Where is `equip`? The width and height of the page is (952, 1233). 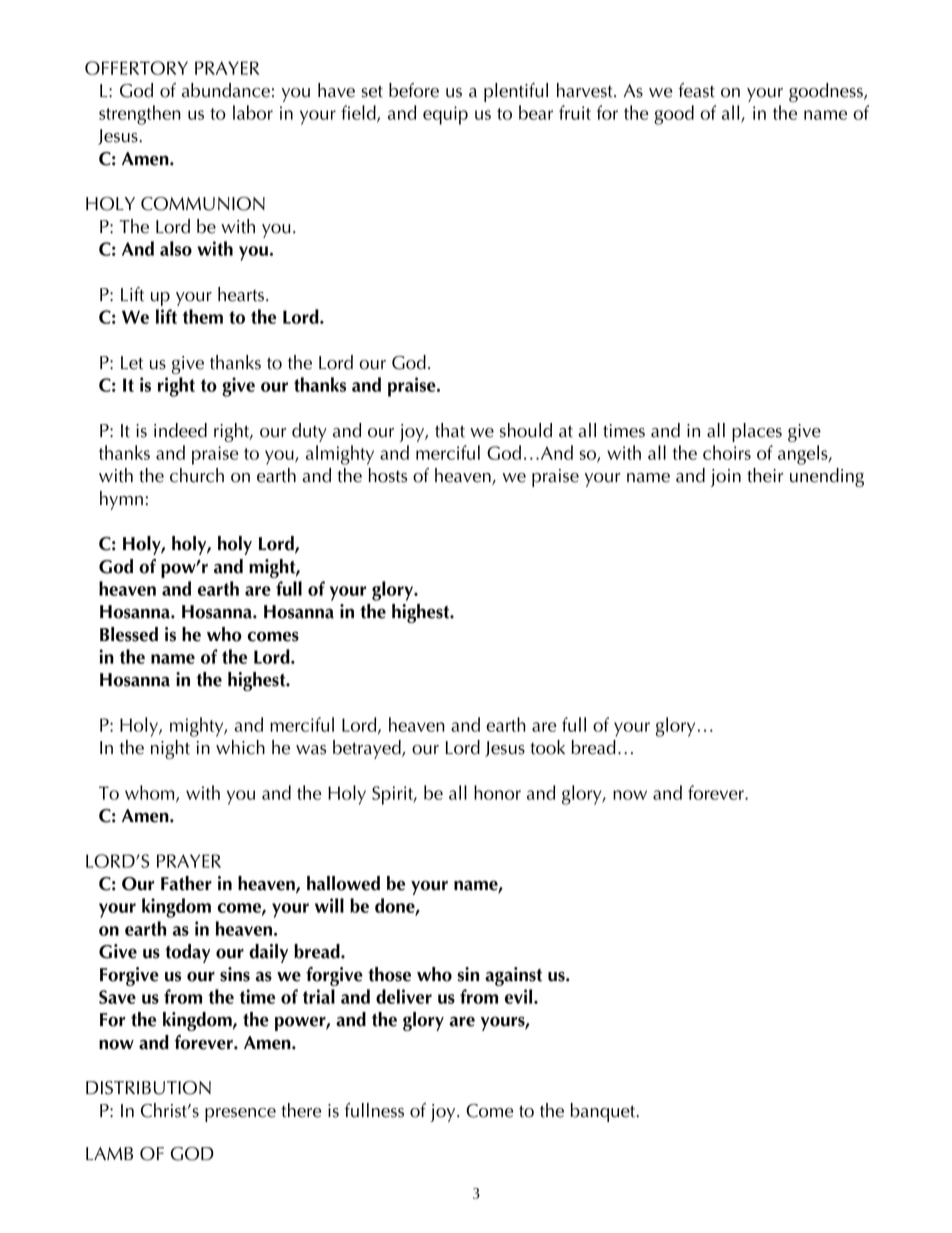 equip is located at coordinates (445, 115).
